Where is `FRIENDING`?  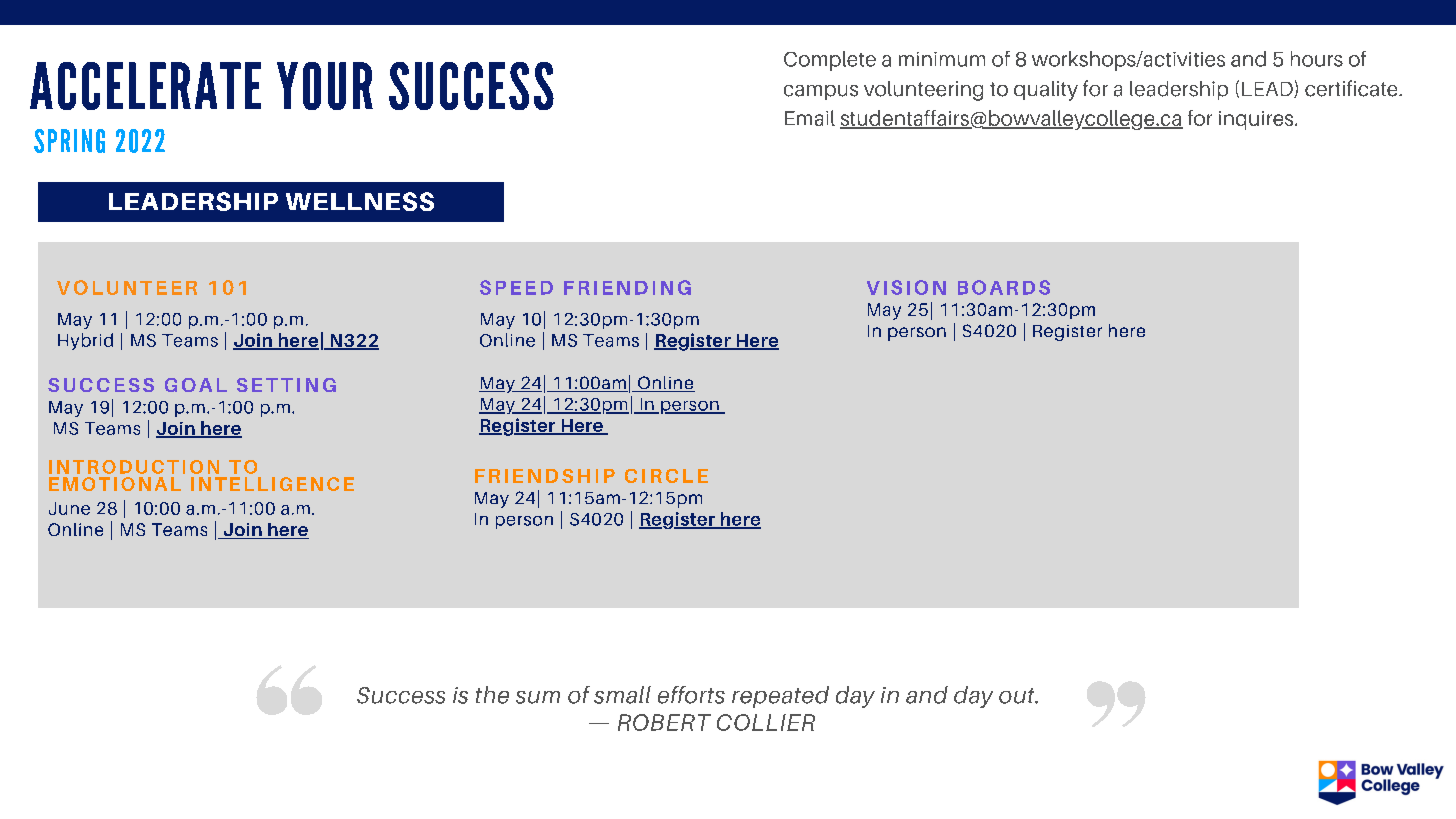
FRIENDING is located at coordinates (627, 287).
